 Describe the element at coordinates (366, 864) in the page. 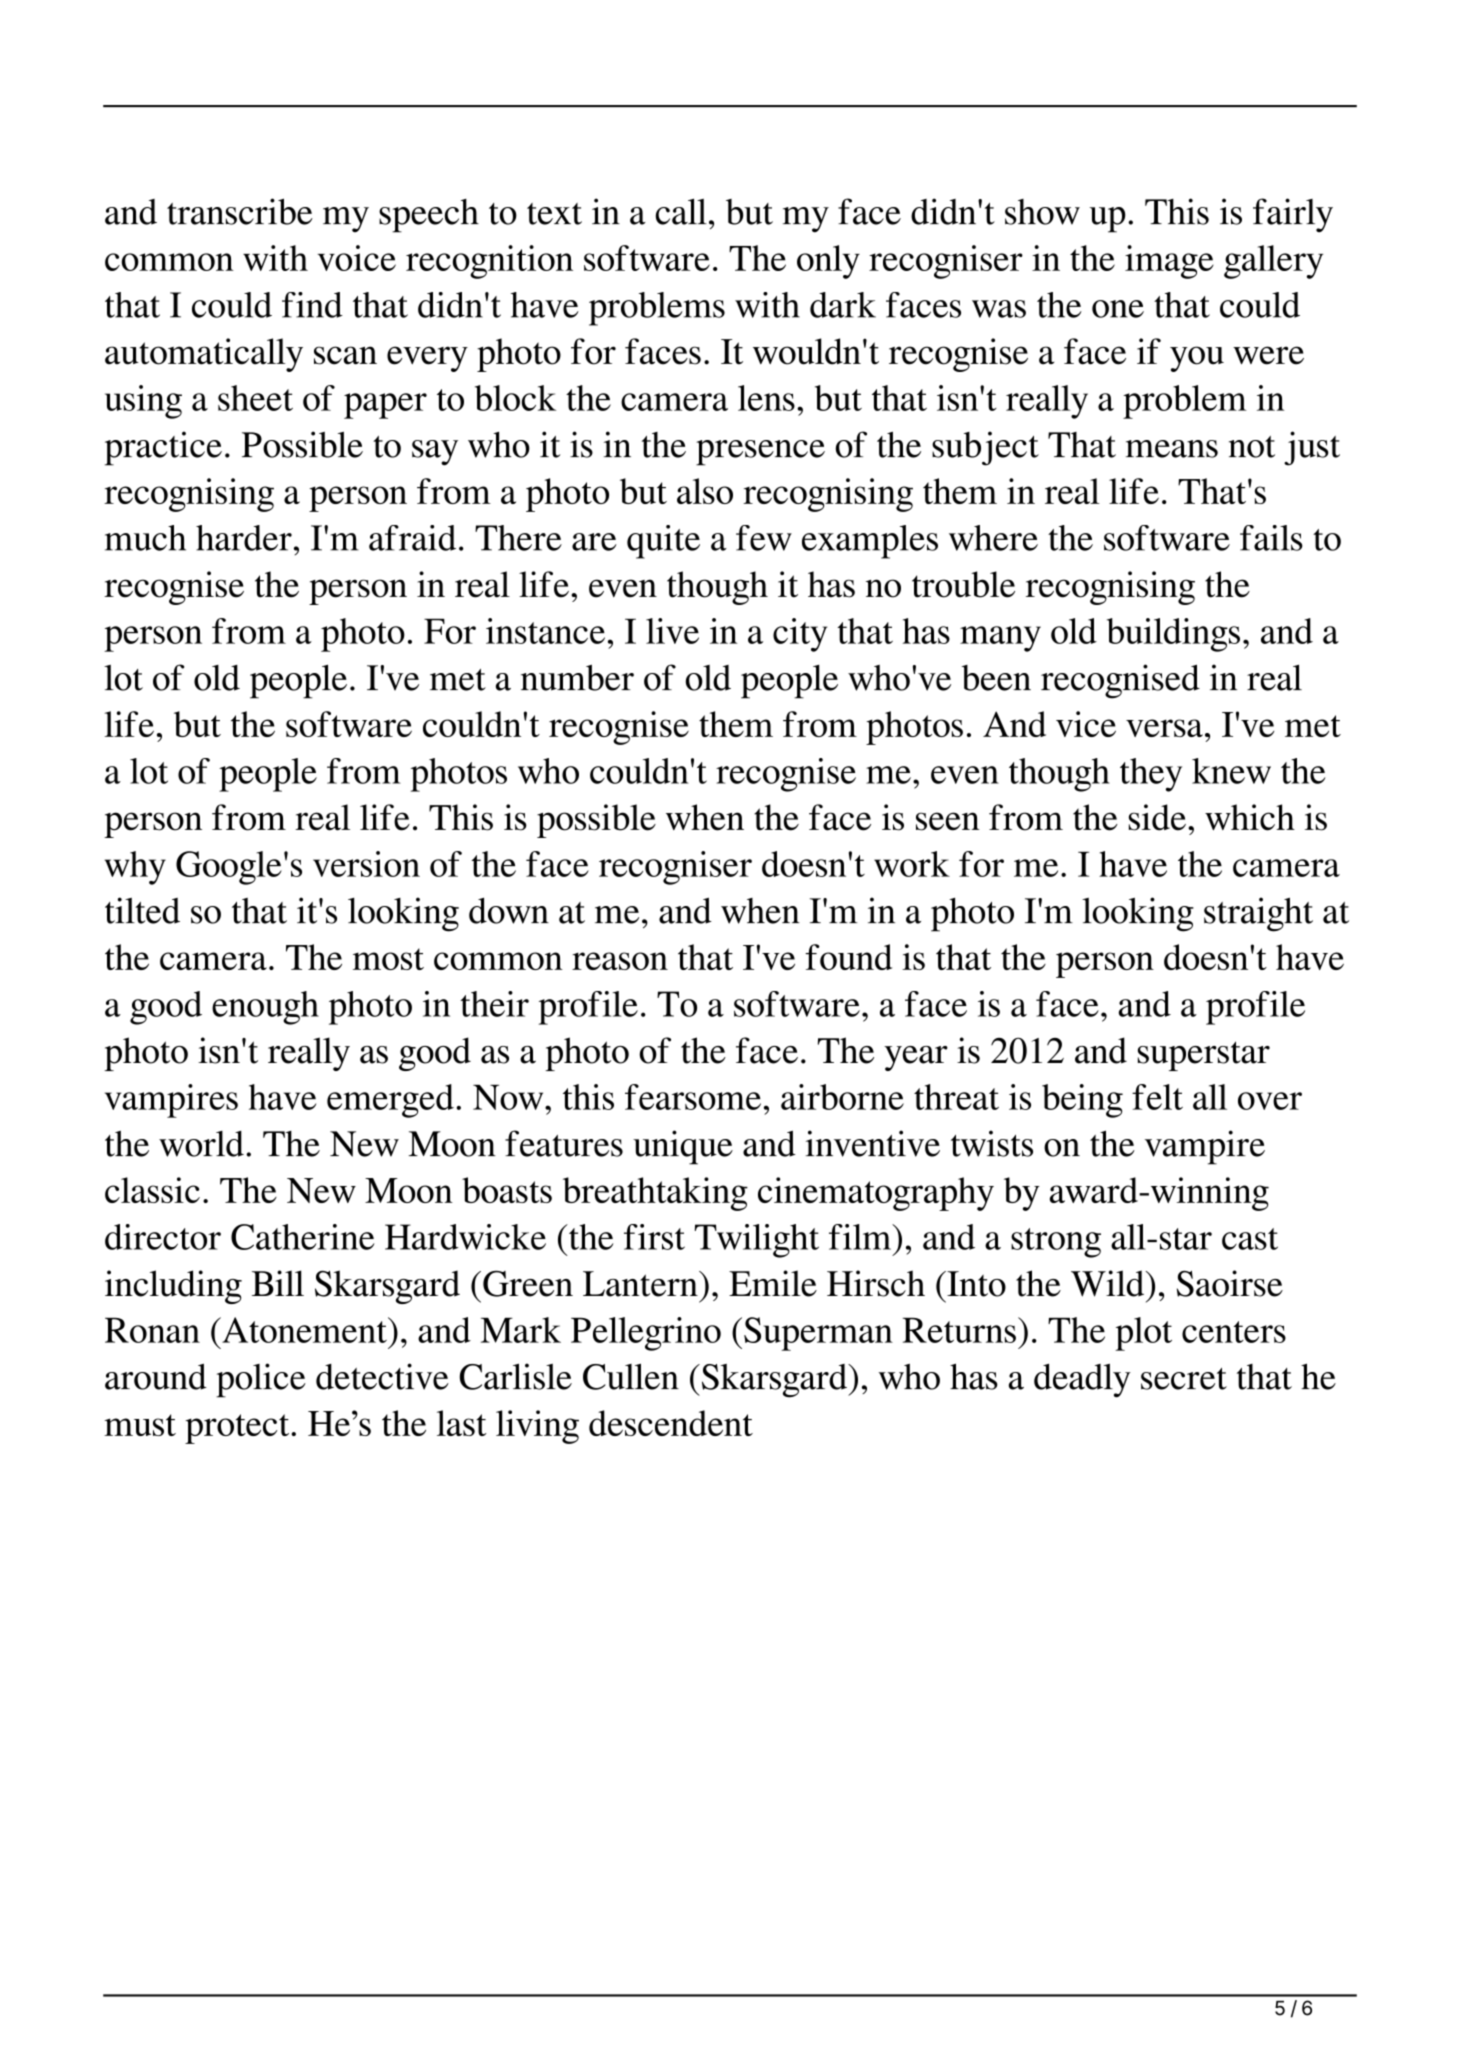

I see `version` at that location.
